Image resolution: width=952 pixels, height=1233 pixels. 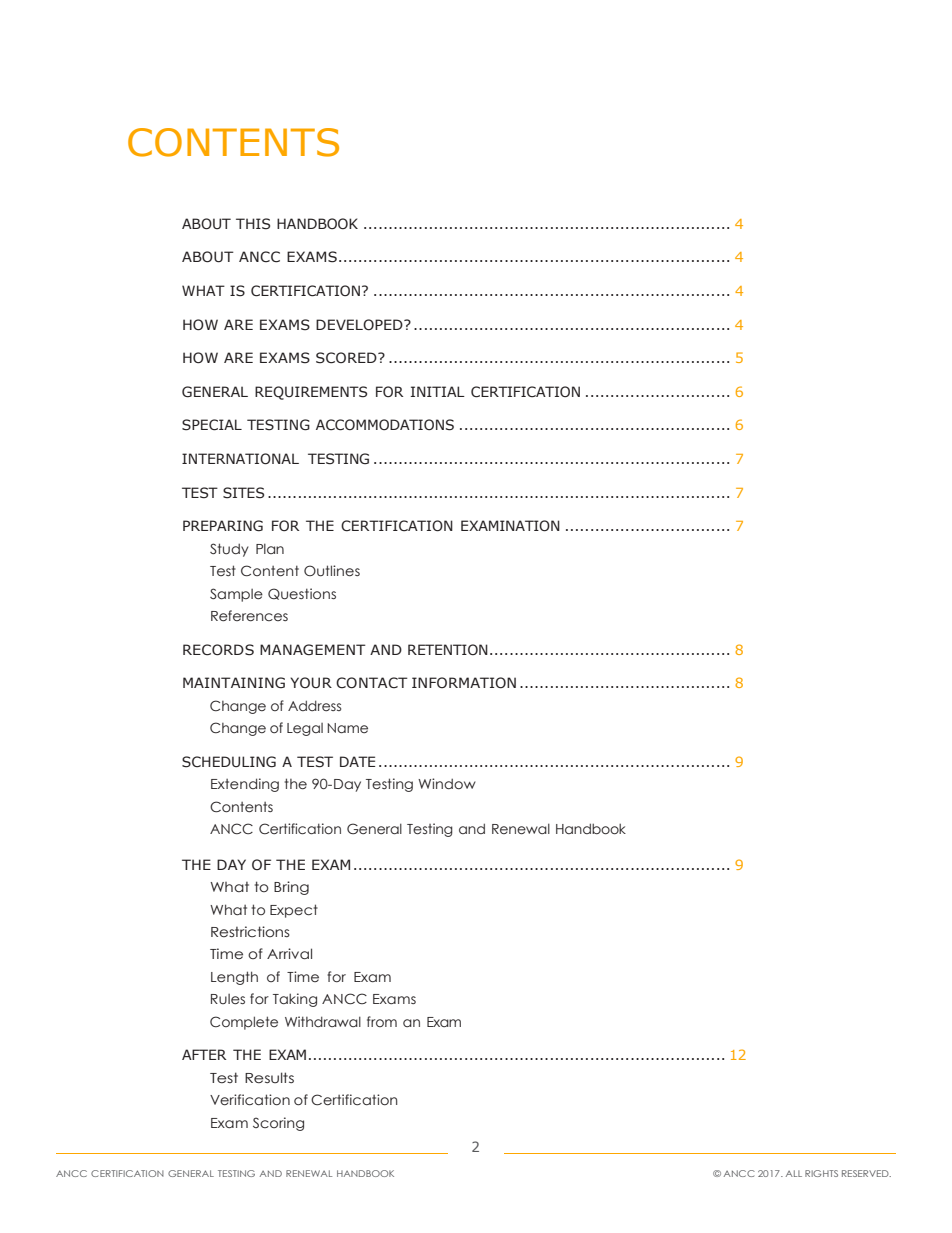 What do you see at coordinates (278, 1124) in the screenshot?
I see `Scoring` at bounding box center [278, 1124].
